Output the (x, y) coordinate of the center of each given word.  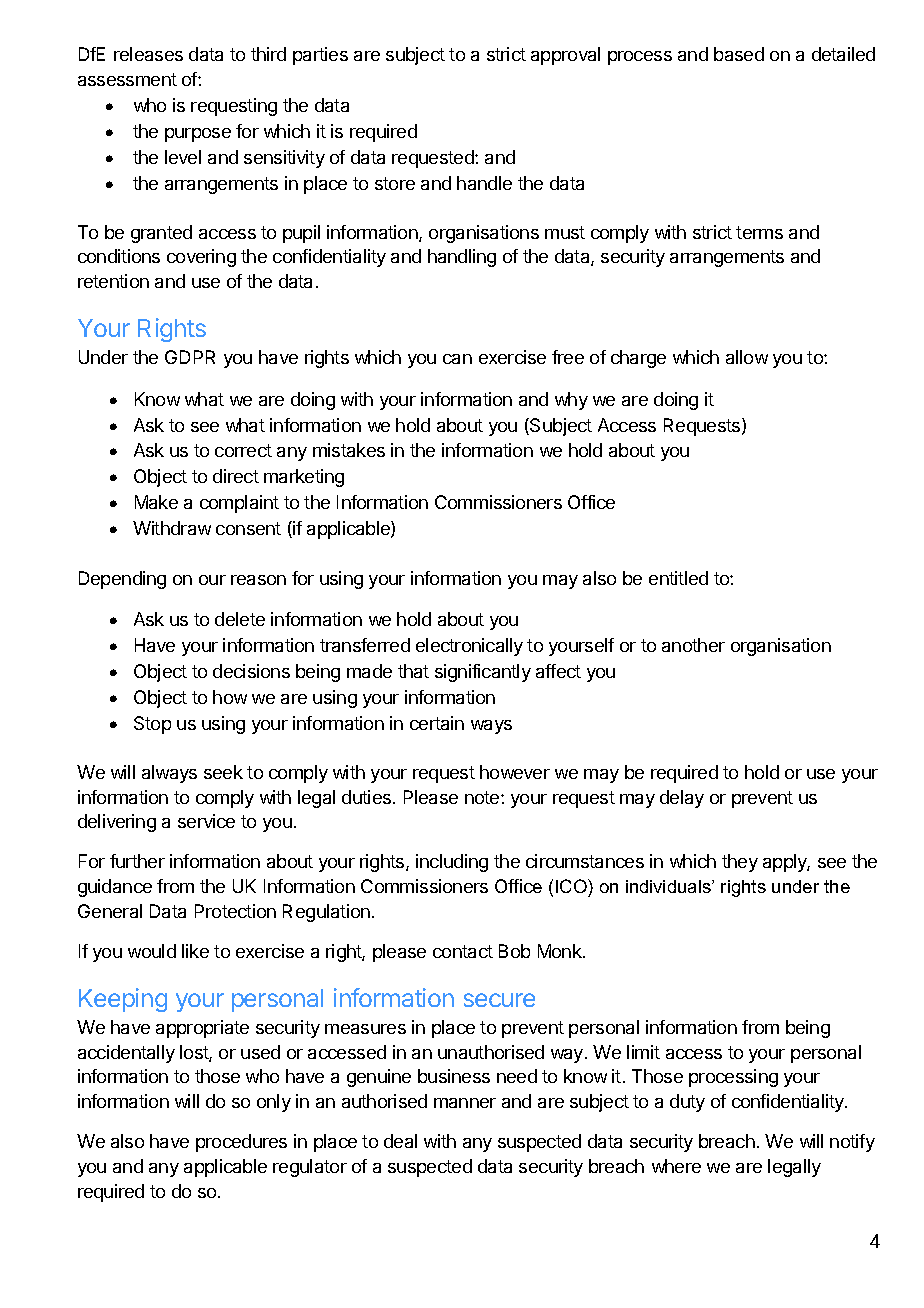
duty (687, 1103)
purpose (198, 135)
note (483, 797)
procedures (241, 1143)
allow (747, 357)
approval (565, 56)
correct (243, 450)
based (739, 54)
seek (223, 772)
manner (465, 1103)
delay (682, 799)
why (571, 401)
